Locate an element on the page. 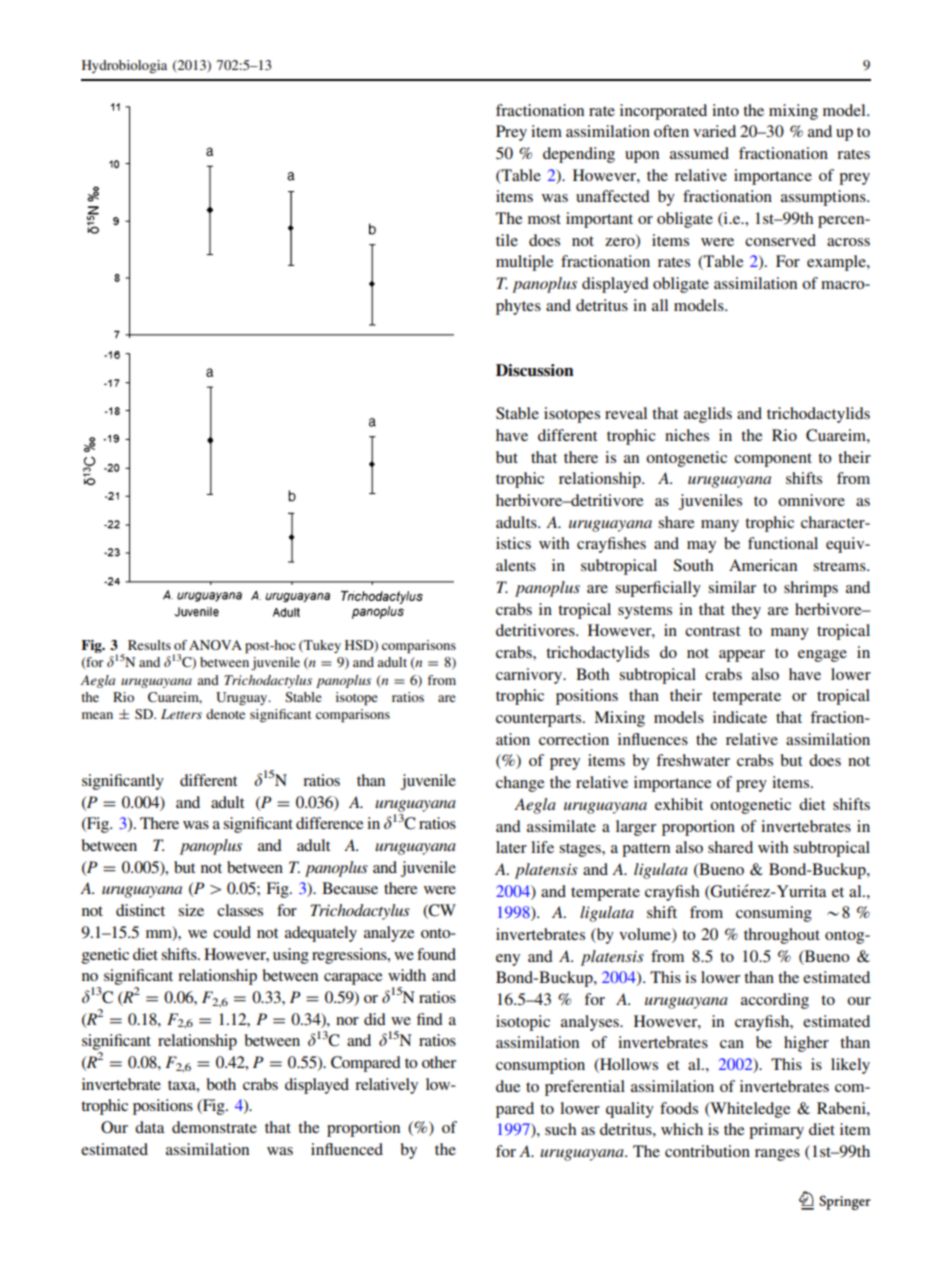  counterparts is located at coordinates (540, 720).
